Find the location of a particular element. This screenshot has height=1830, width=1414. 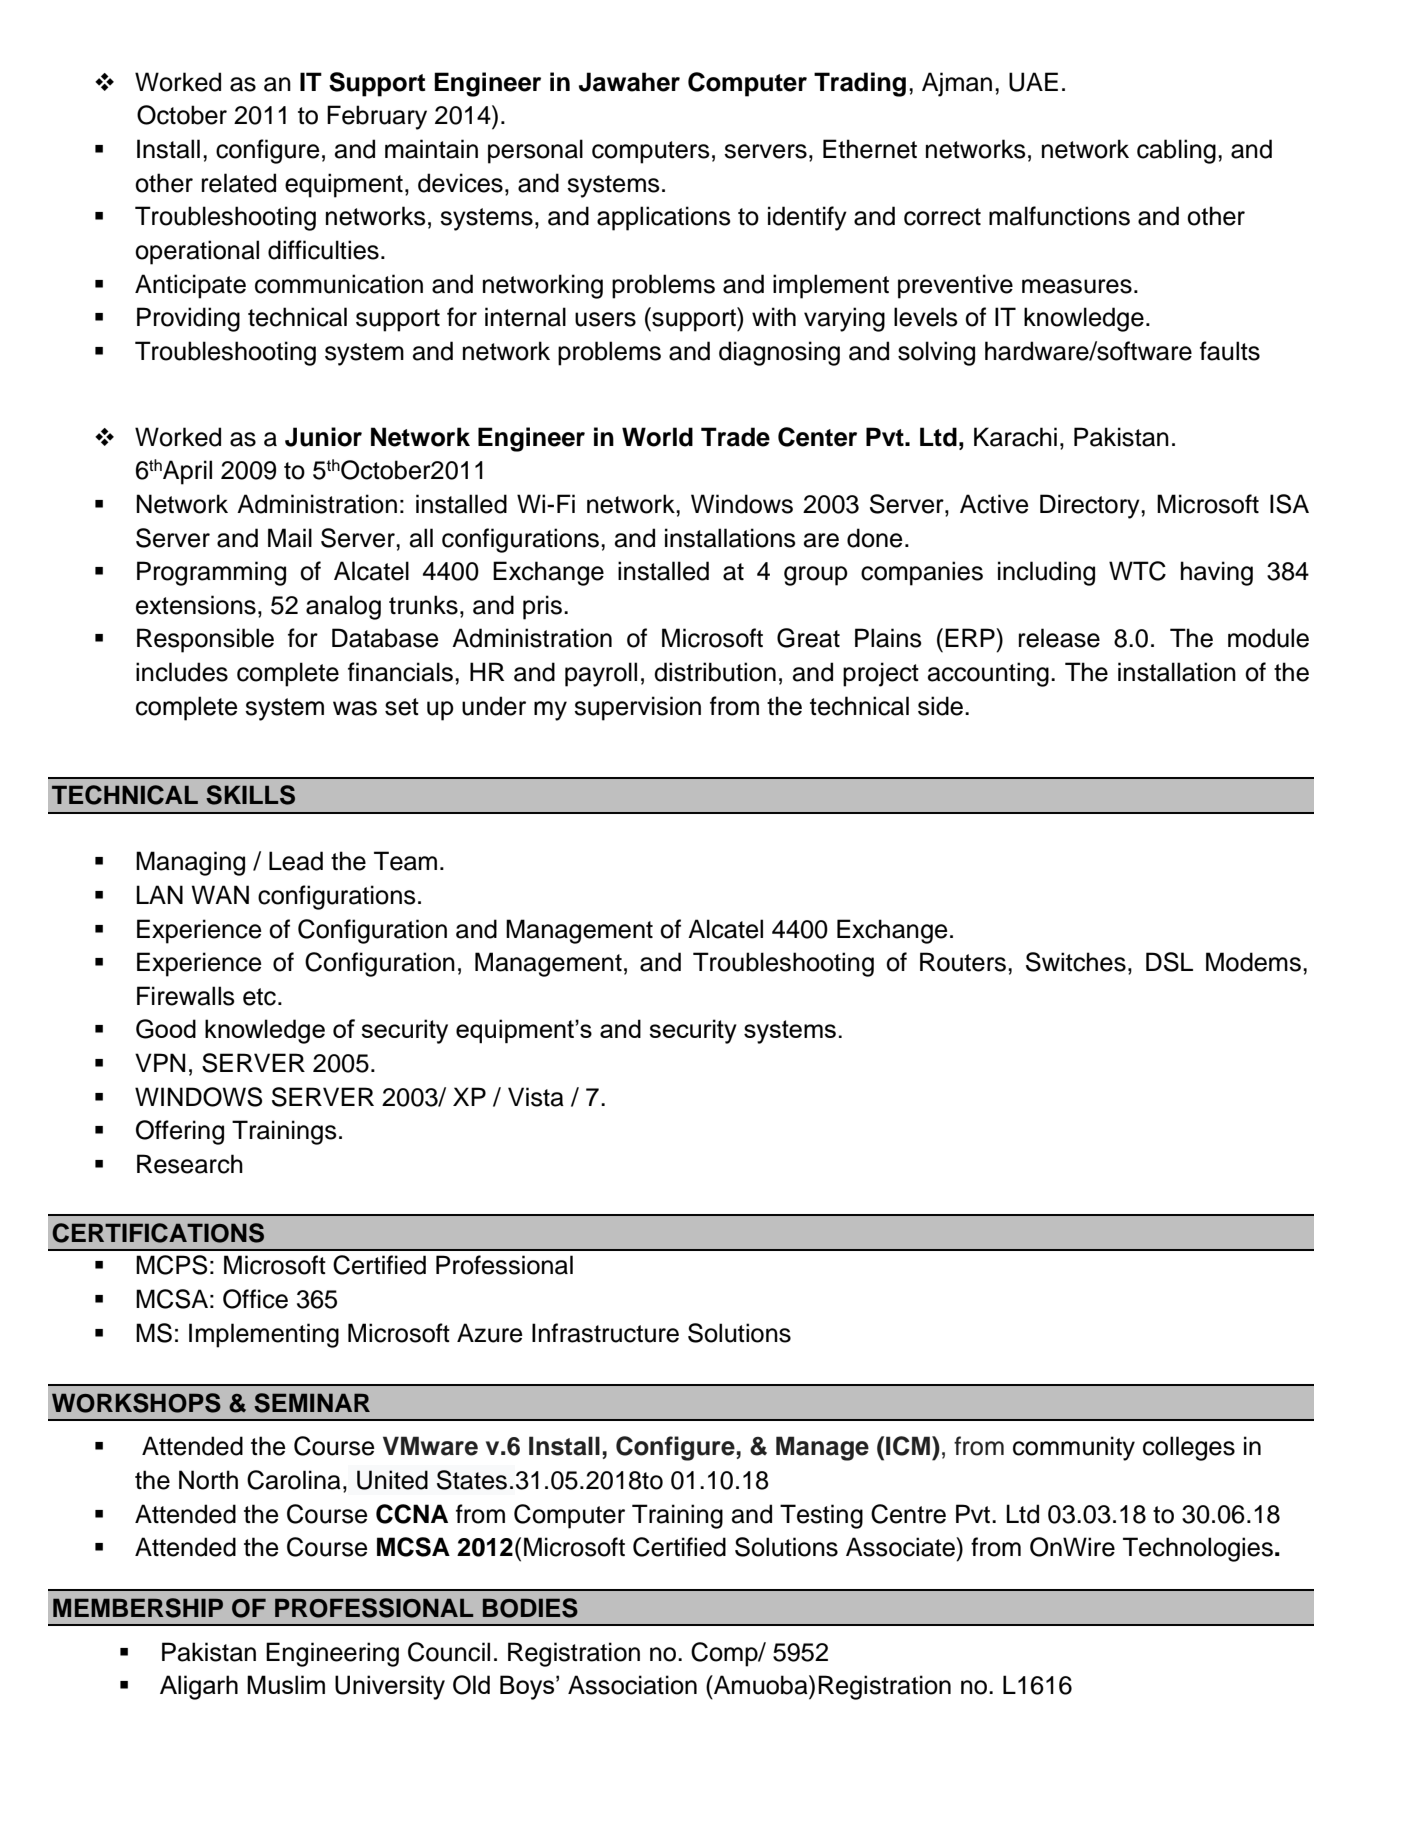

Responsible is located at coordinates (205, 640).
